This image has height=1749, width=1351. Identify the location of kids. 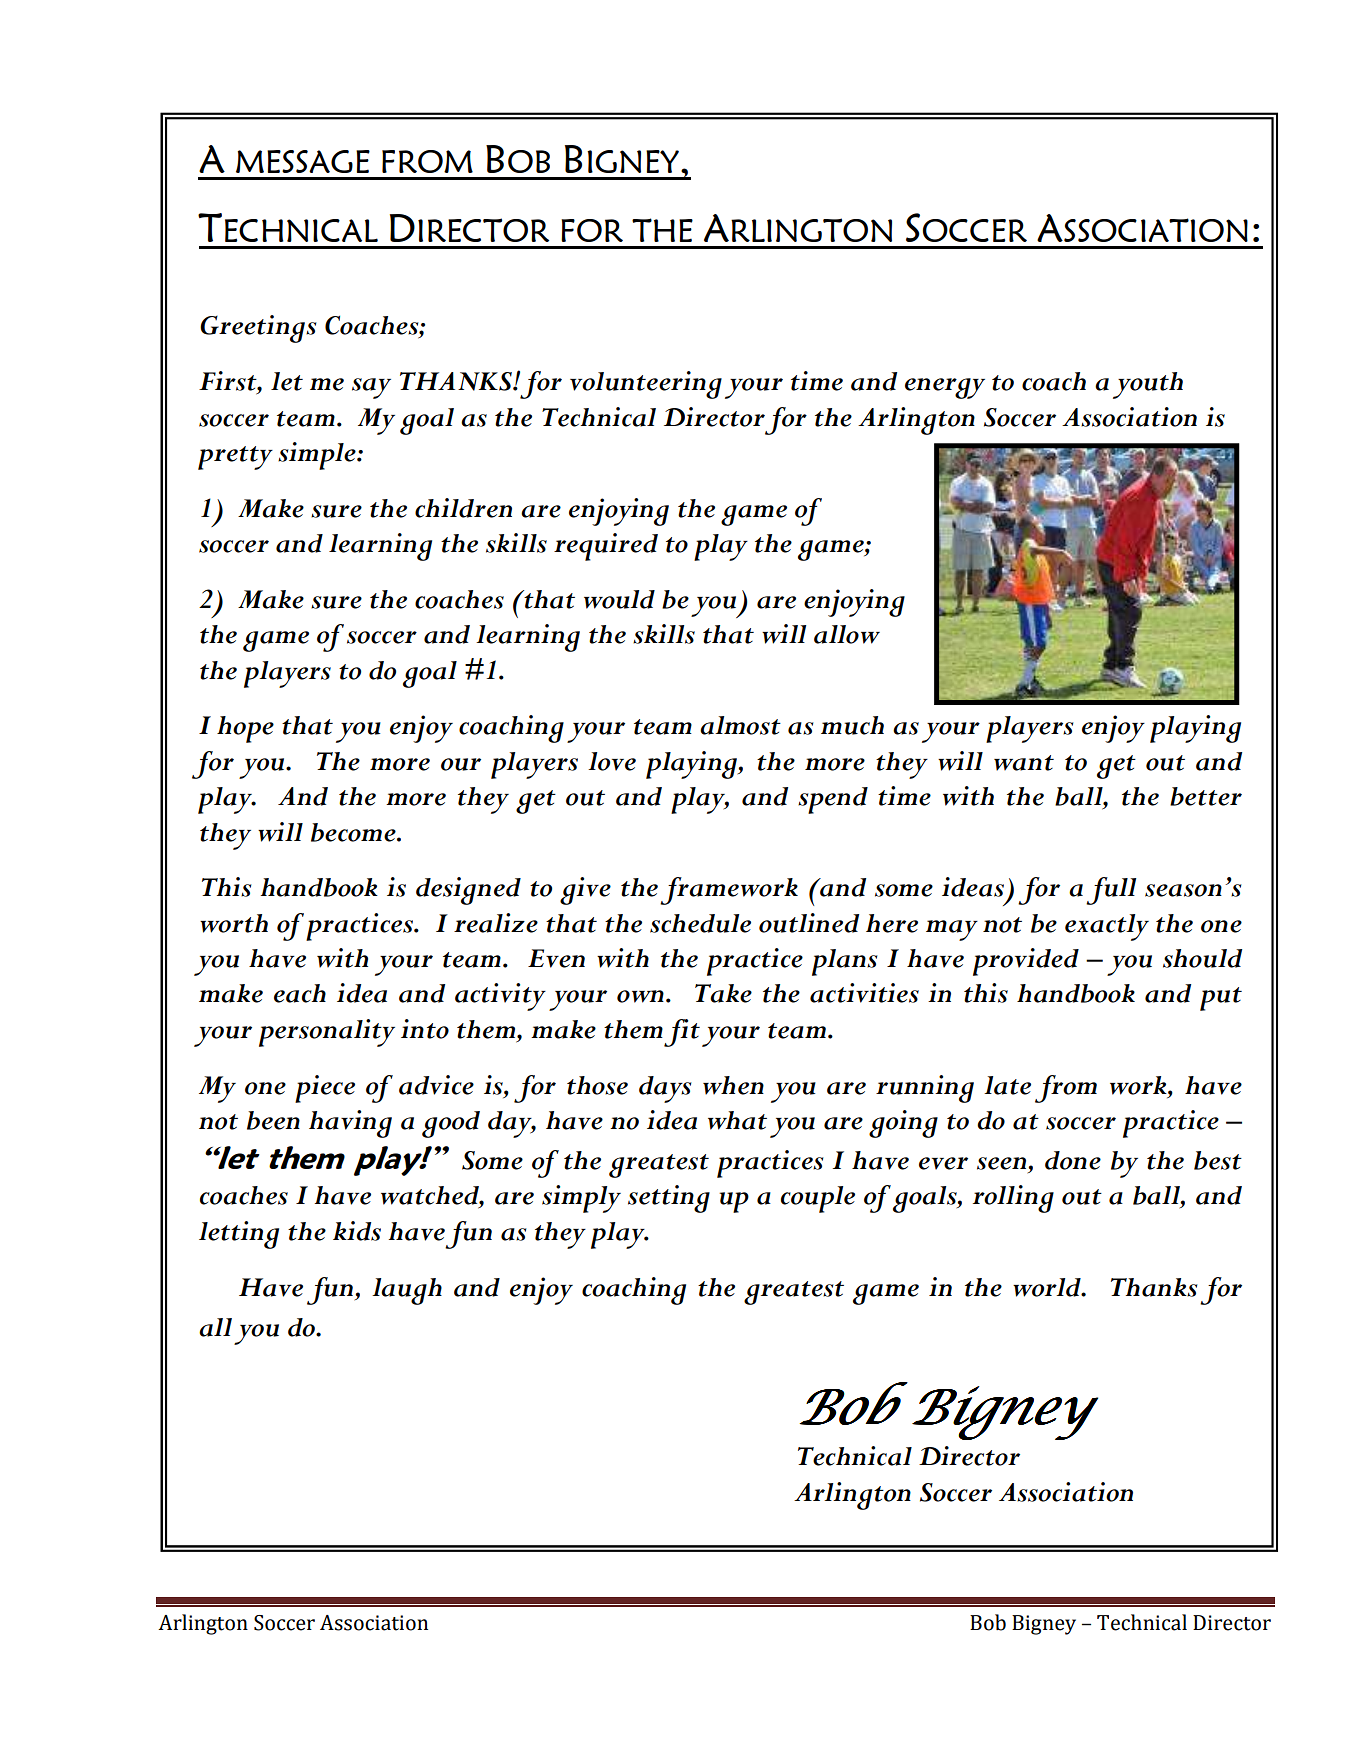
(357, 1231).
